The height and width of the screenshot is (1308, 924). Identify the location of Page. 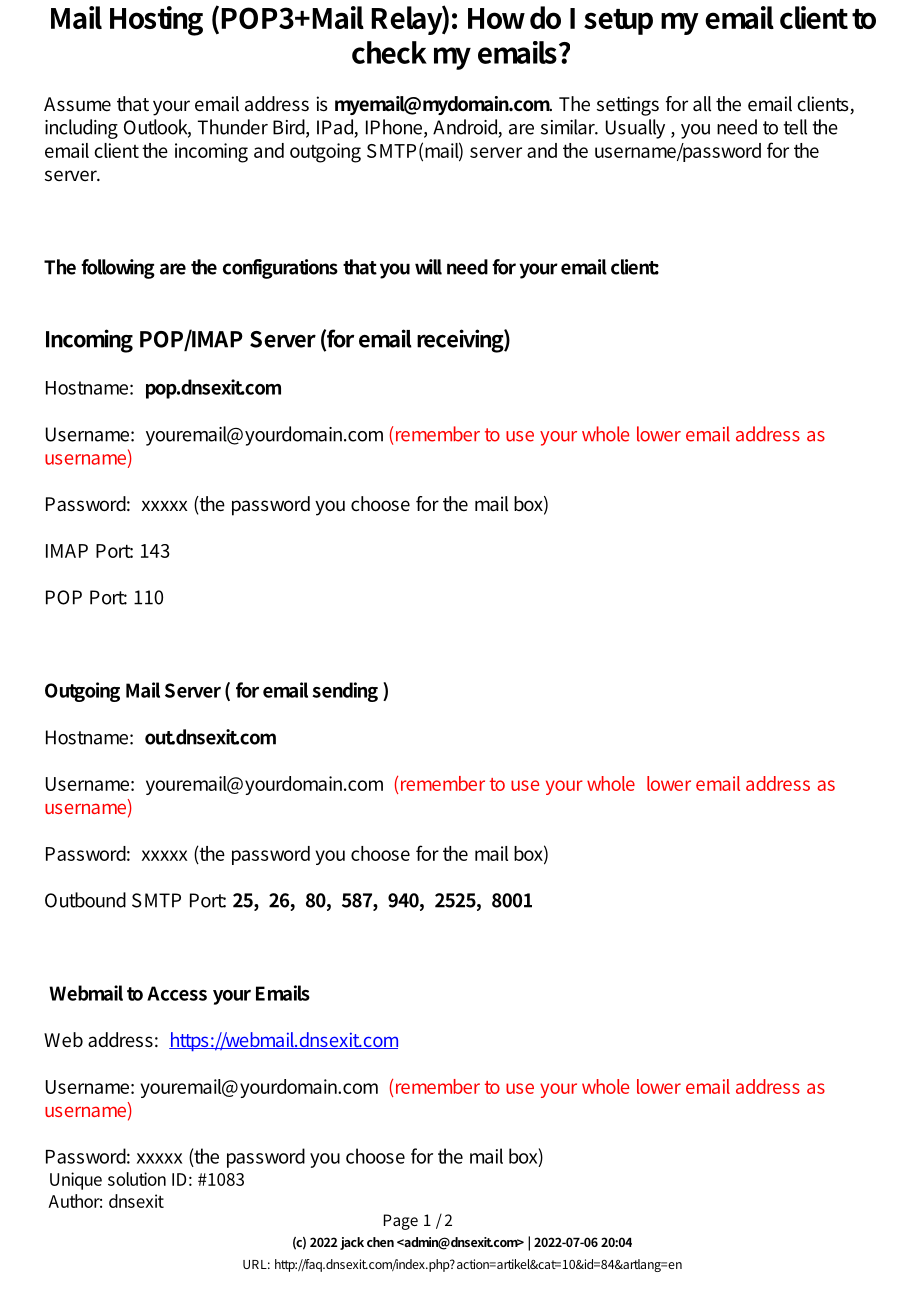
(401, 1222).
